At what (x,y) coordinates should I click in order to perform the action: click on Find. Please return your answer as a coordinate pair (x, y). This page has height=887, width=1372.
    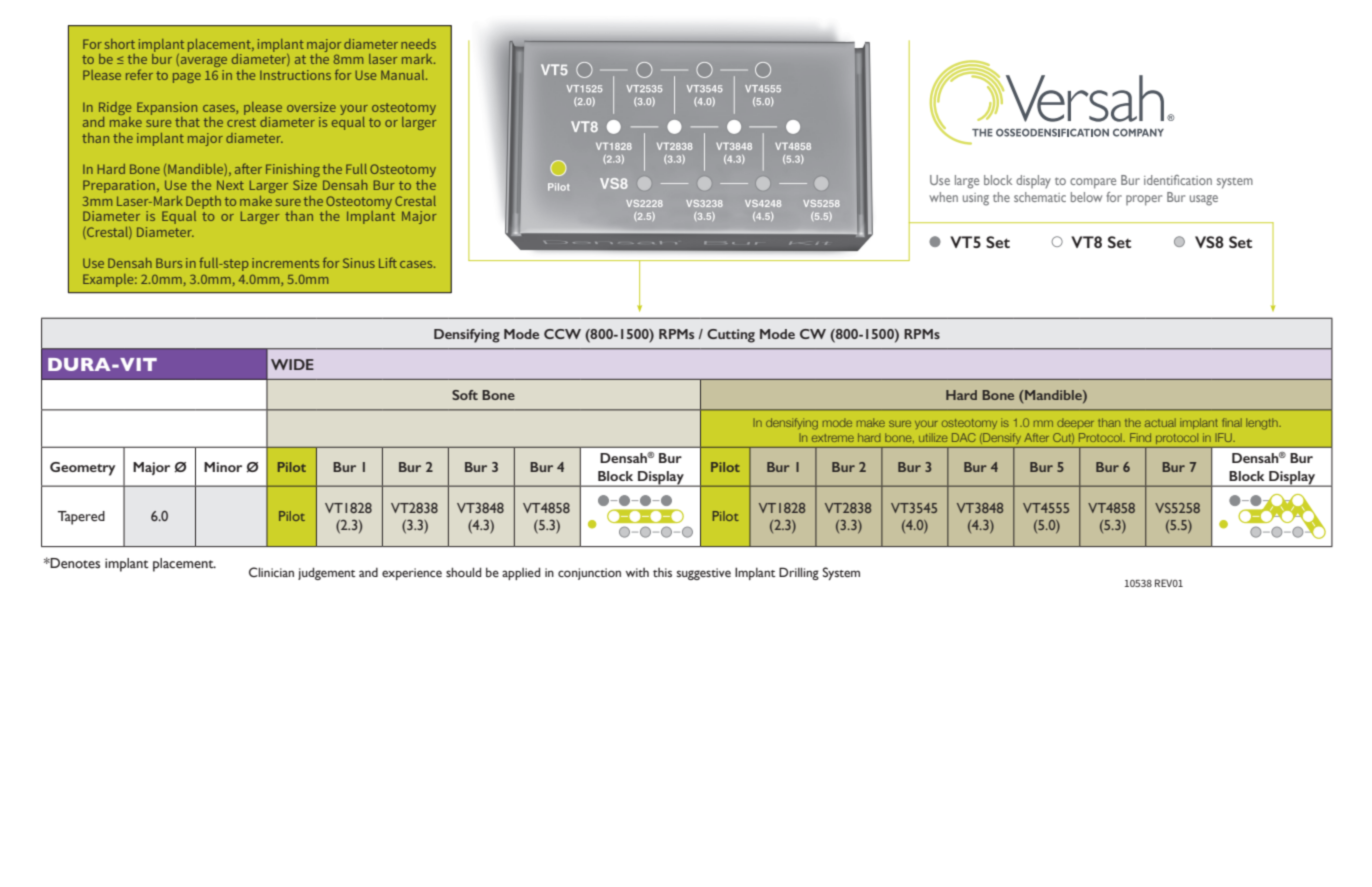
    Looking at the image, I should click on (1140, 437).
